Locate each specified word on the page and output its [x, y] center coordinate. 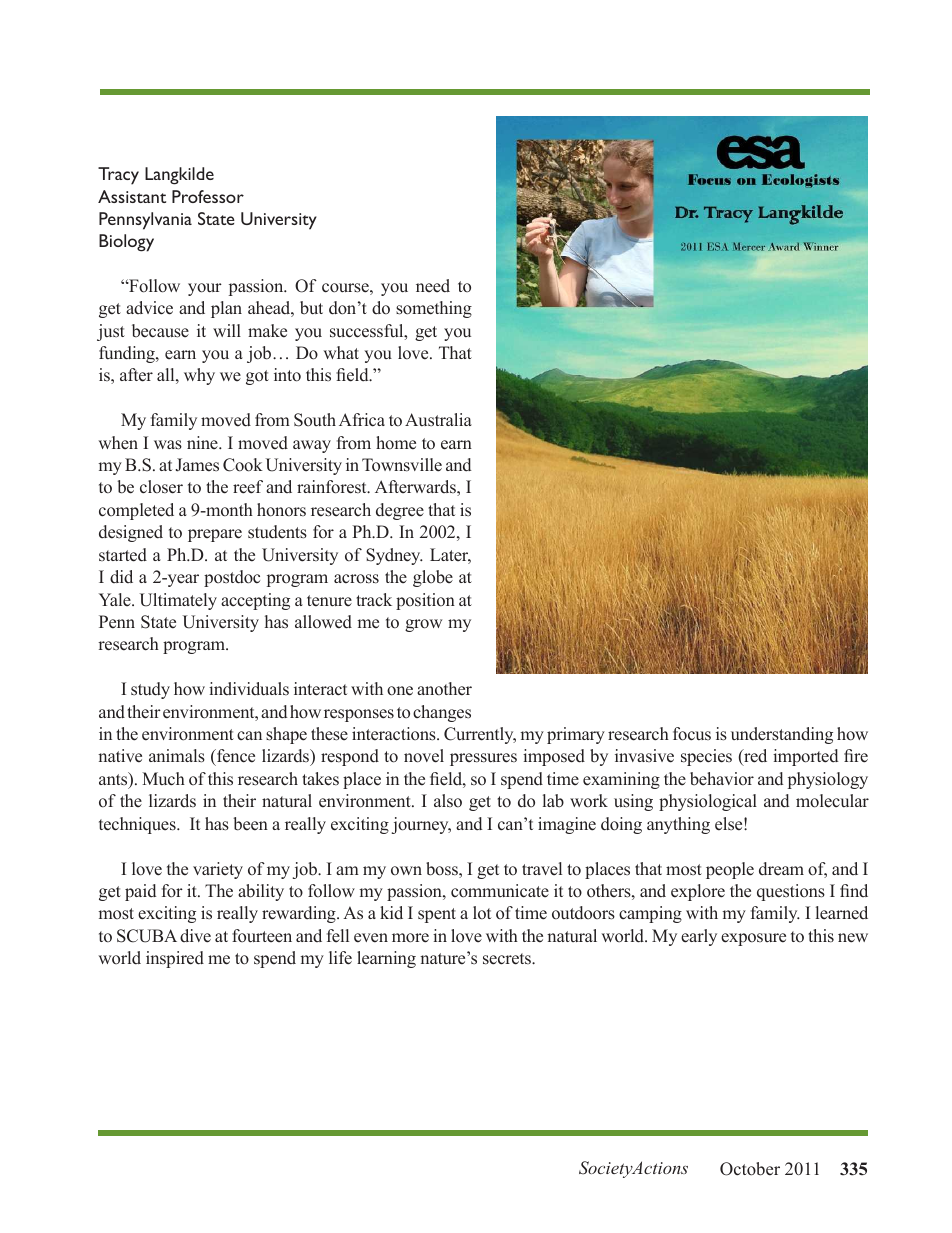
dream [781, 869]
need [433, 286]
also [448, 801]
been [250, 824]
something [434, 309]
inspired [175, 959]
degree [400, 511]
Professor [208, 196]
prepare [215, 535]
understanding [782, 735]
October [750, 1169]
